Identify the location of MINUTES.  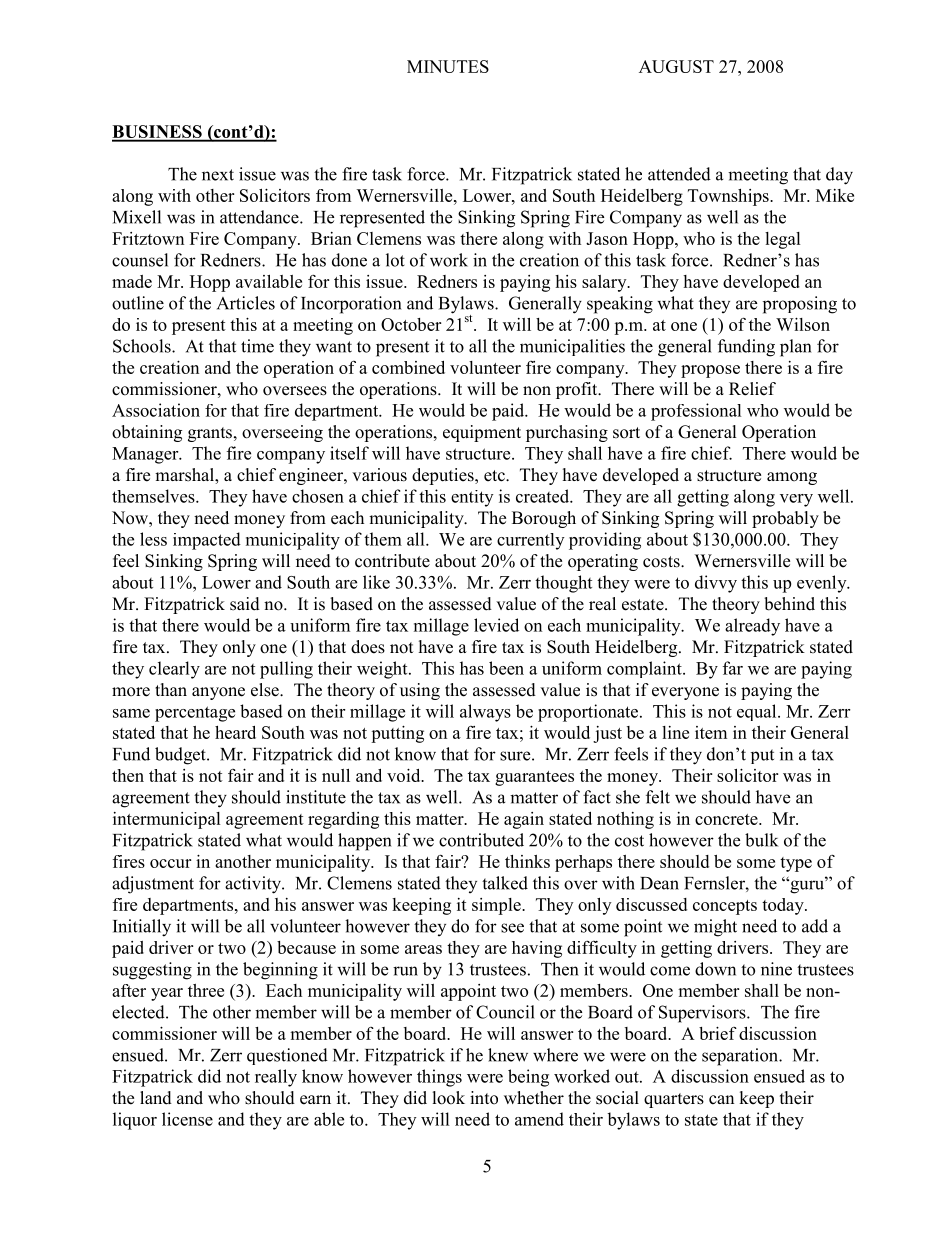
(448, 66).
